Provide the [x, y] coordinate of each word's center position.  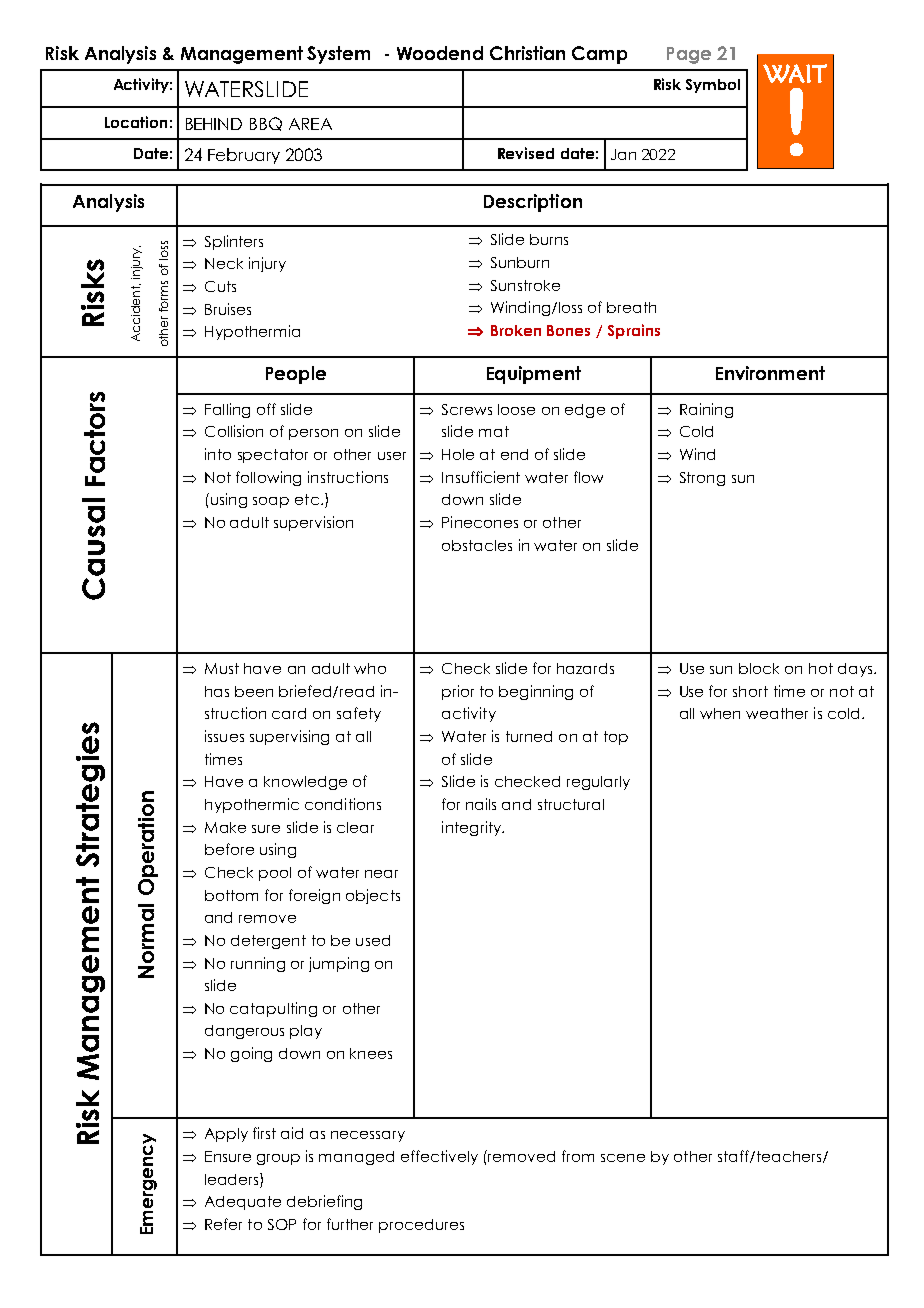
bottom [231, 895]
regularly [598, 783]
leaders [233, 1179]
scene [623, 1158]
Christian [527, 53]
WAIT [795, 73]
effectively [439, 1157]
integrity [473, 828]
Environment [770, 373]
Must [222, 668]
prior [458, 692]
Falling [227, 410]
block [759, 668]
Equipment [534, 375]
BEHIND [214, 124]
